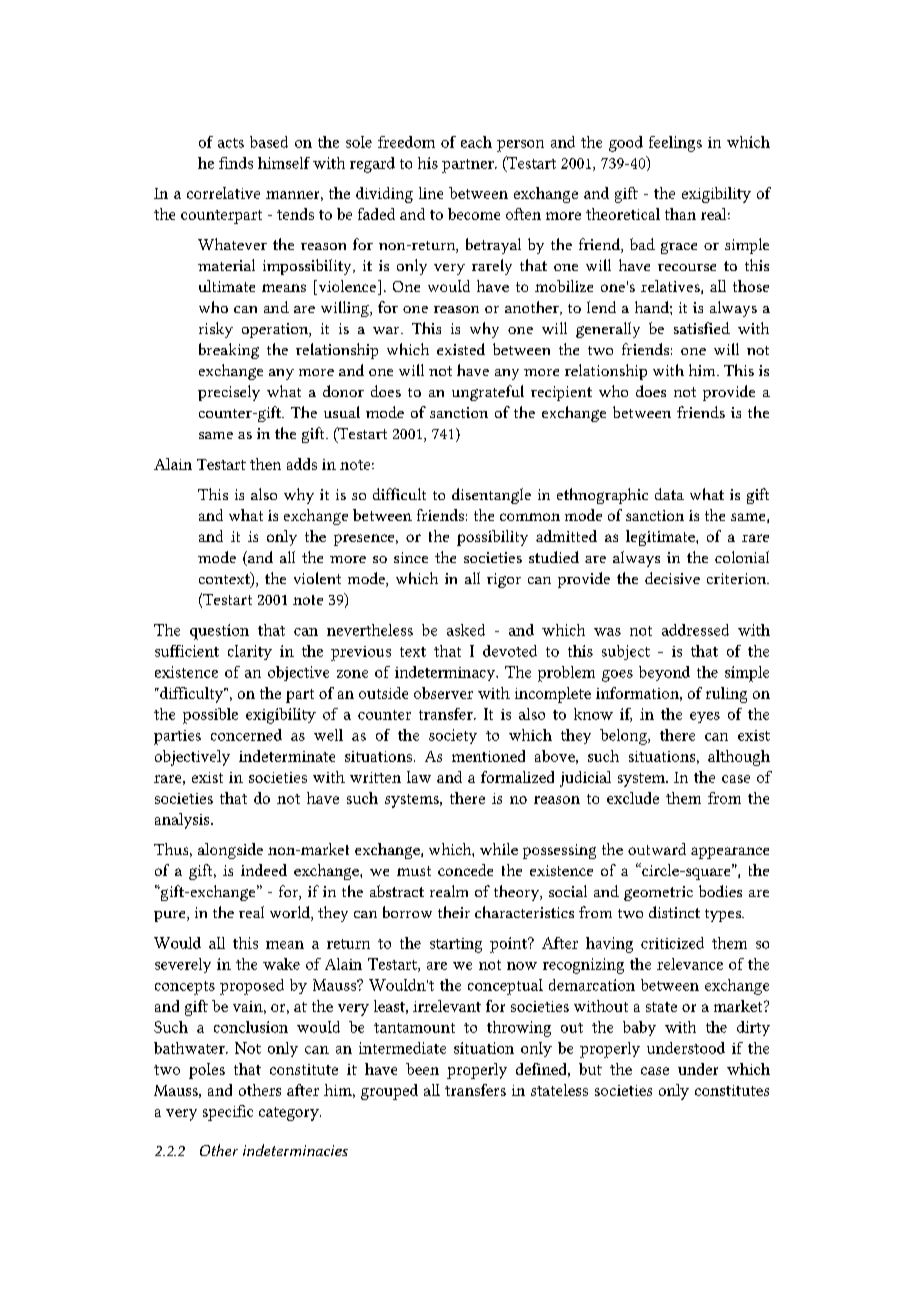 This page has width=924, height=1308. I want to click on each, so click(476, 142).
